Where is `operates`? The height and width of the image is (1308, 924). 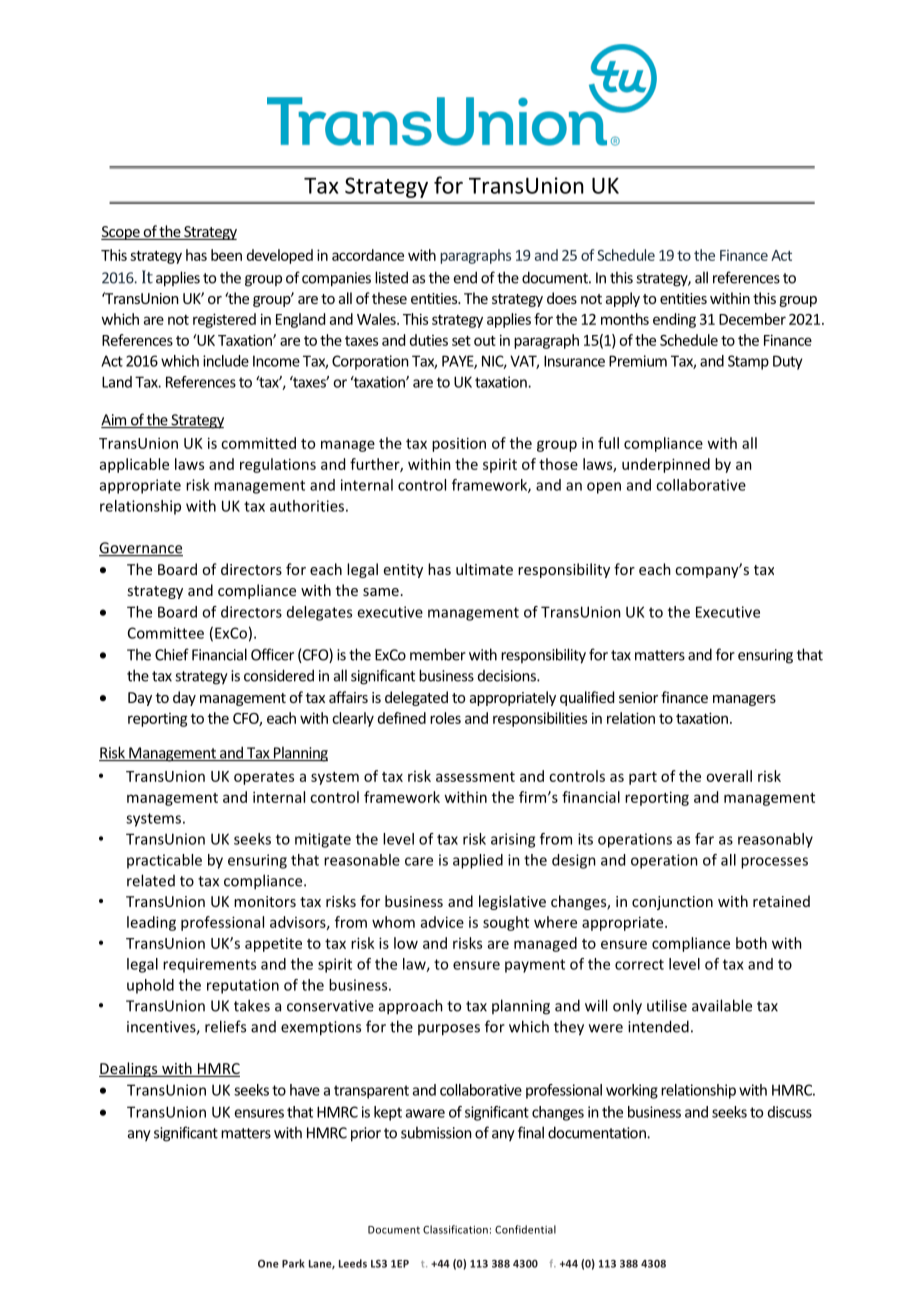
operates is located at coordinates (264, 778).
